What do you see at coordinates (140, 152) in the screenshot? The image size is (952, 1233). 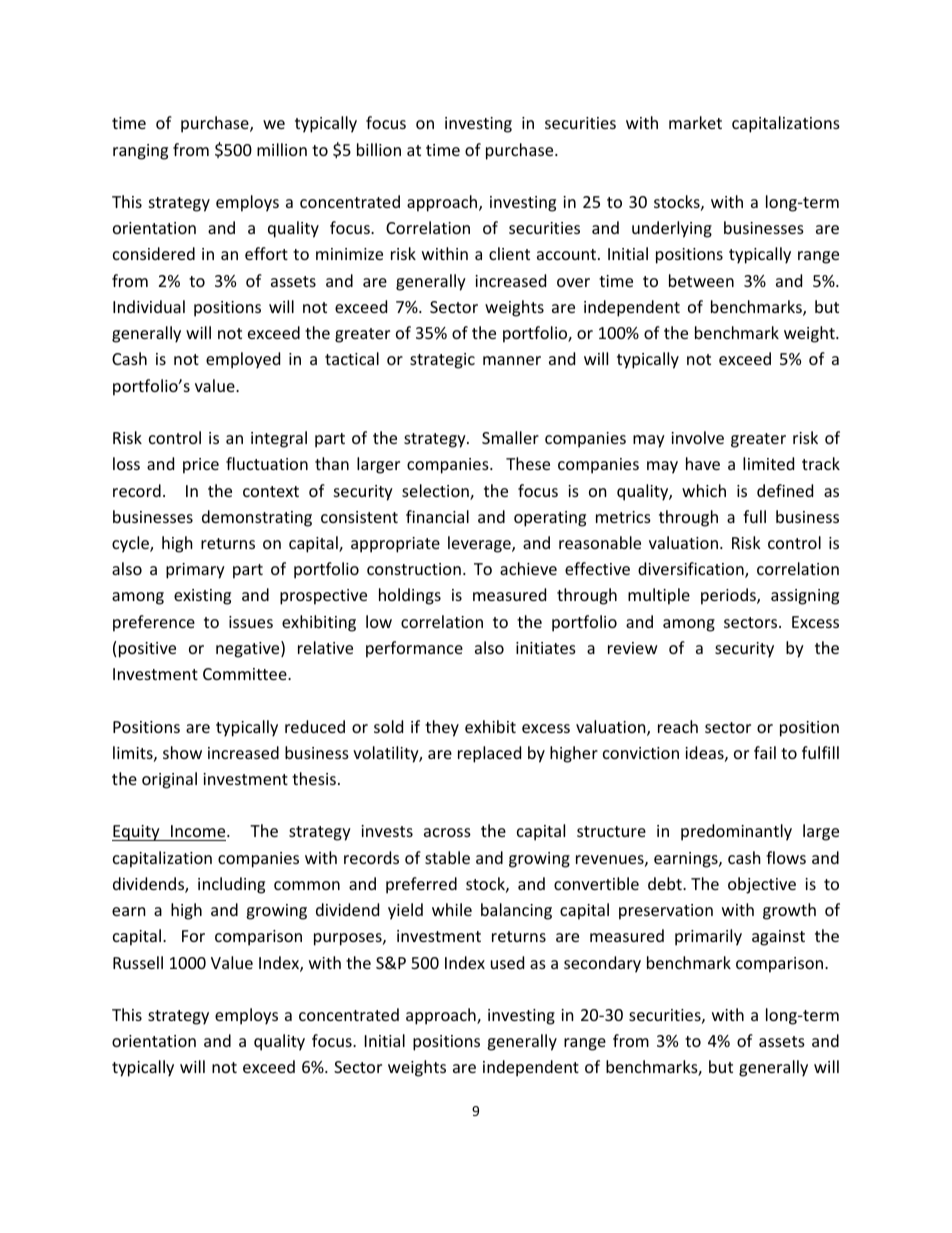 I see `ranging` at bounding box center [140, 152].
